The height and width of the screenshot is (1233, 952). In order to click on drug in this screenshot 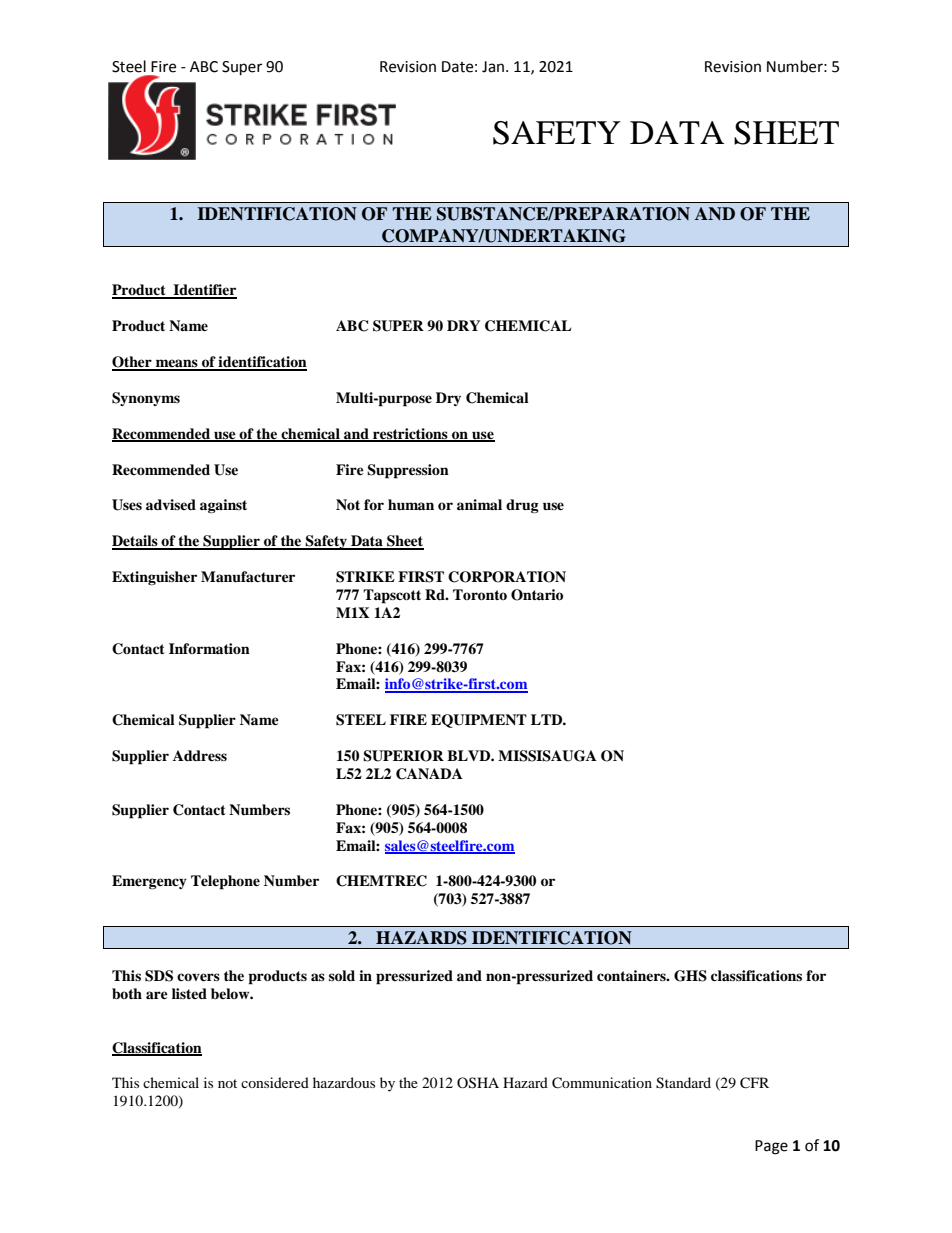, I will do `click(522, 506)`.
